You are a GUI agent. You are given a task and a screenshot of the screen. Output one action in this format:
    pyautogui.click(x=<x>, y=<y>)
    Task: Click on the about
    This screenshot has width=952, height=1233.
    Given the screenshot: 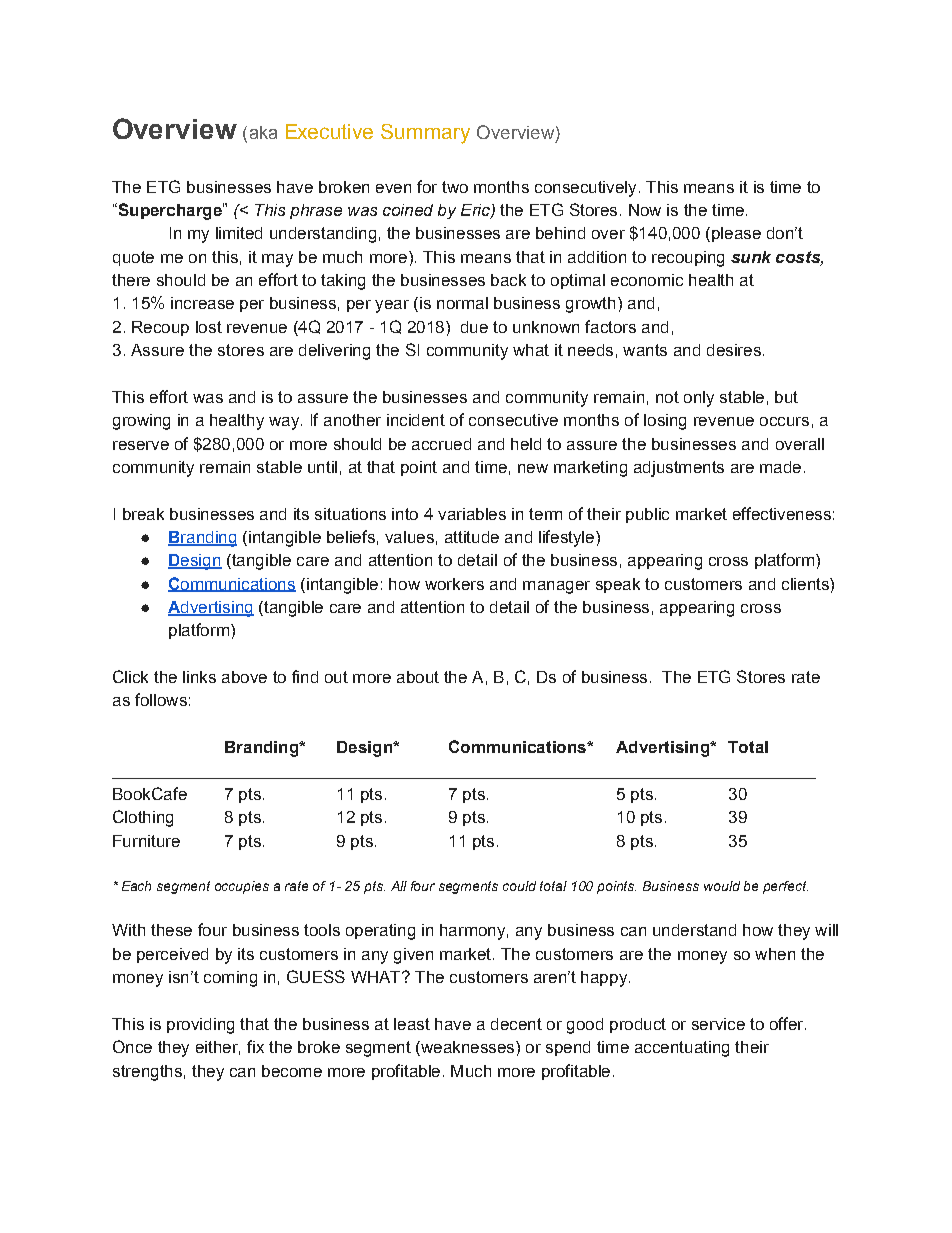 What is the action you would take?
    pyautogui.click(x=418, y=677)
